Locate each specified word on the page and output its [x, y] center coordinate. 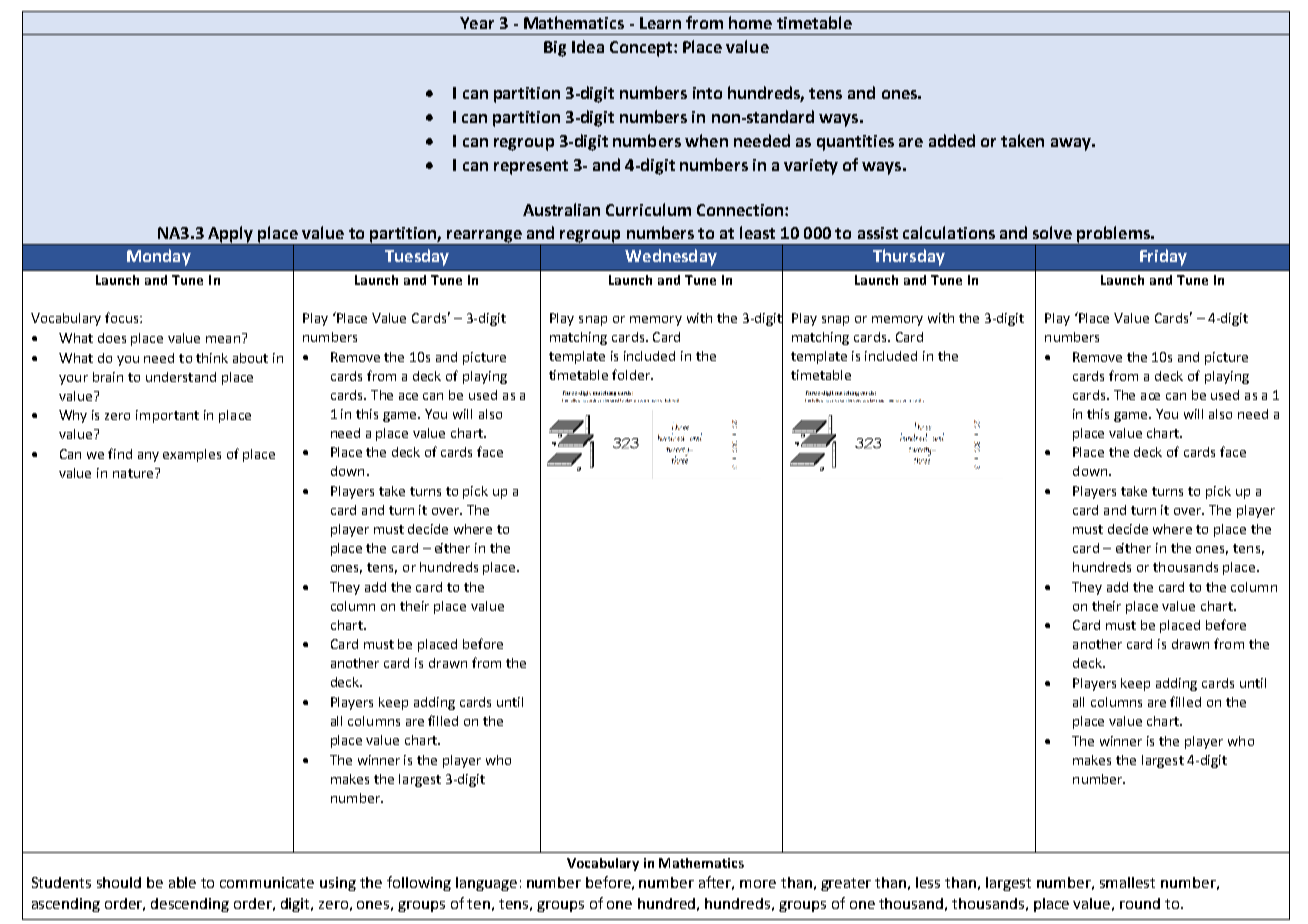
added [952, 140]
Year [477, 23]
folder [632, 374]
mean [223, 339]
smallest [1127, 882]
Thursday [909, 257]
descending [190, 905]
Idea [588, 46]
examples [192, 455]
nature [134, 473]
